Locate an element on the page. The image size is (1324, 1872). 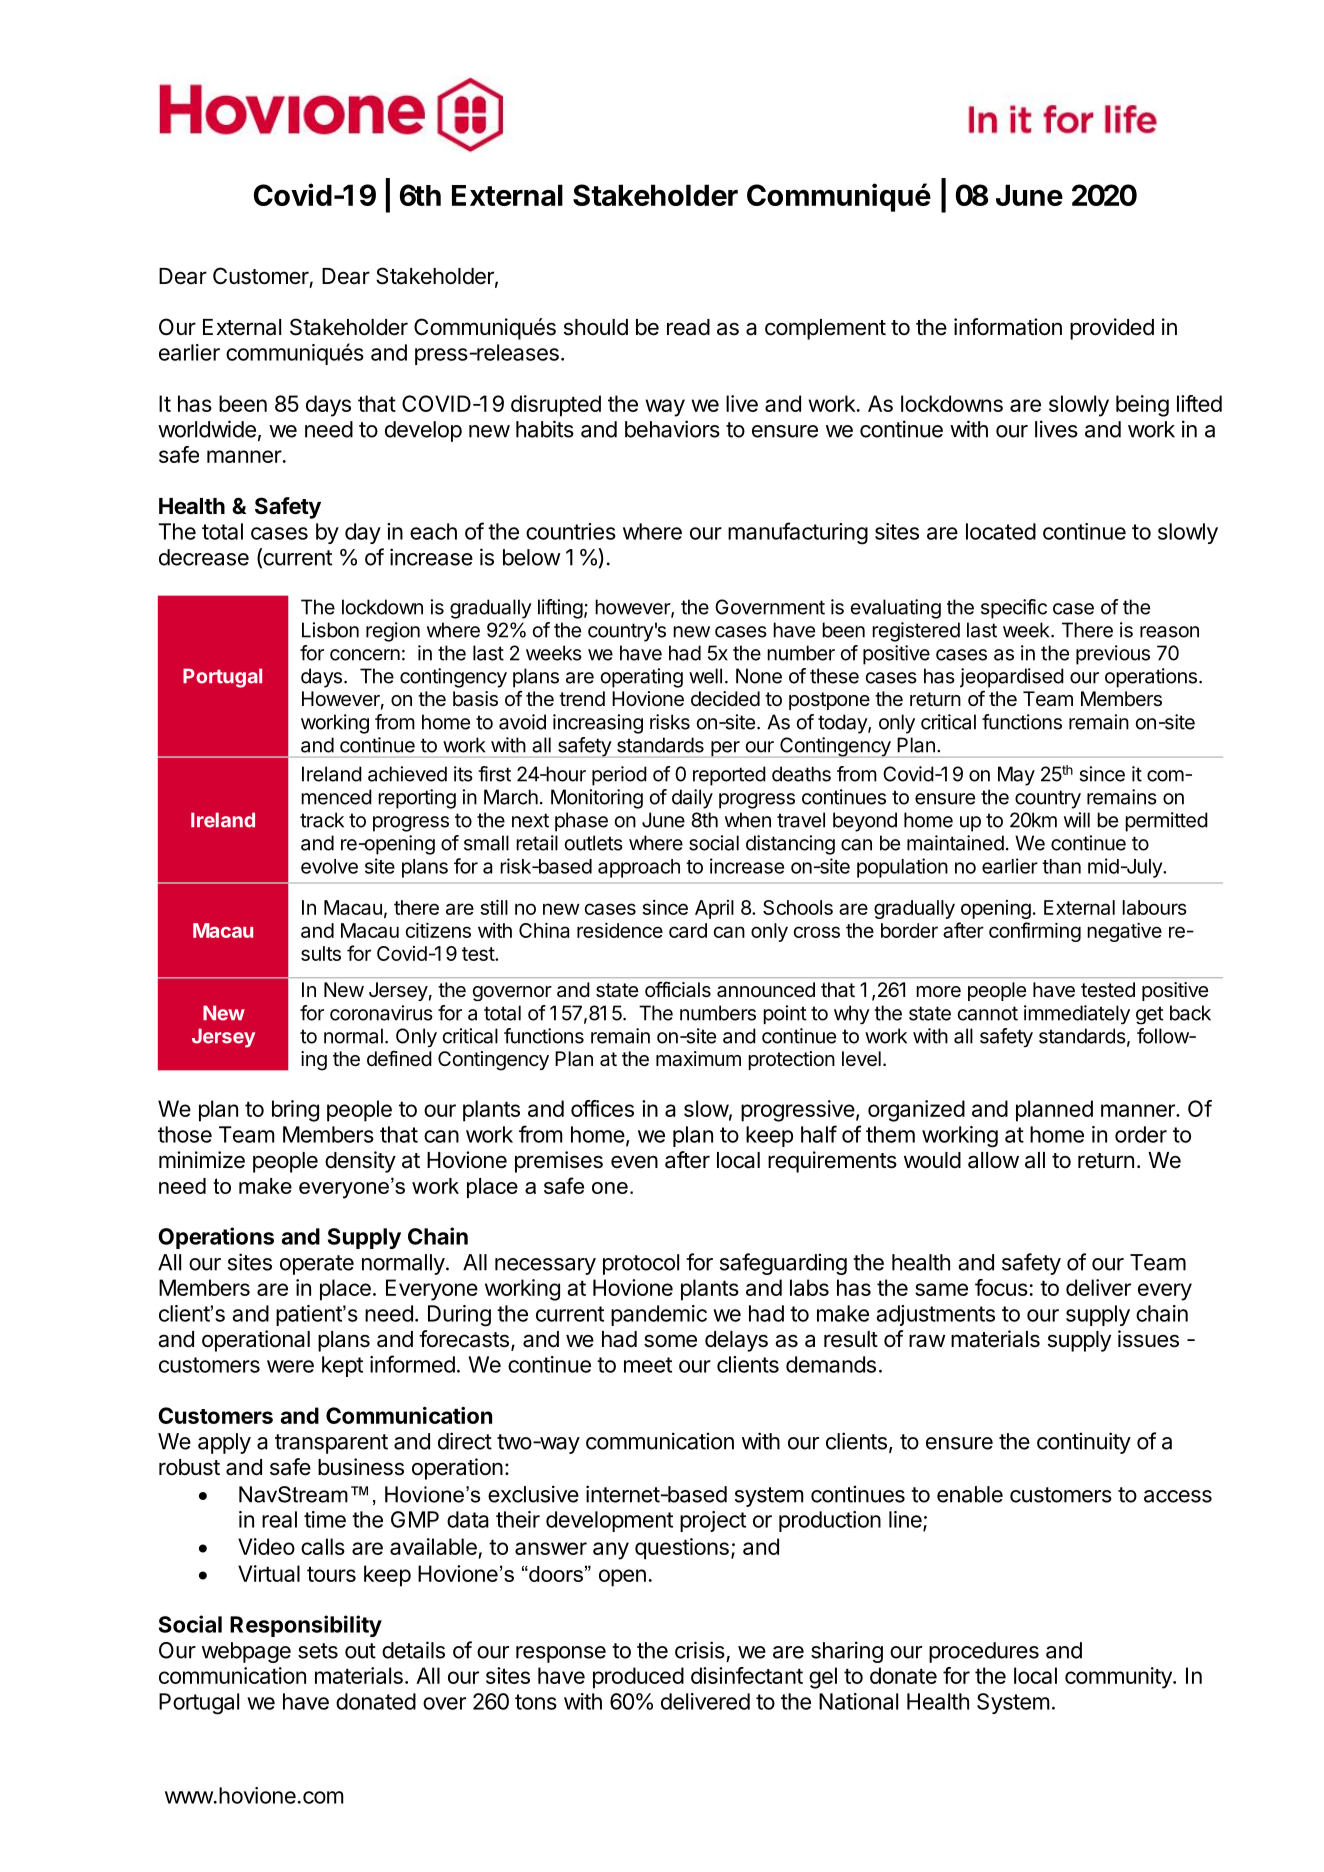
previous is located at coordinates (1113, 655).
